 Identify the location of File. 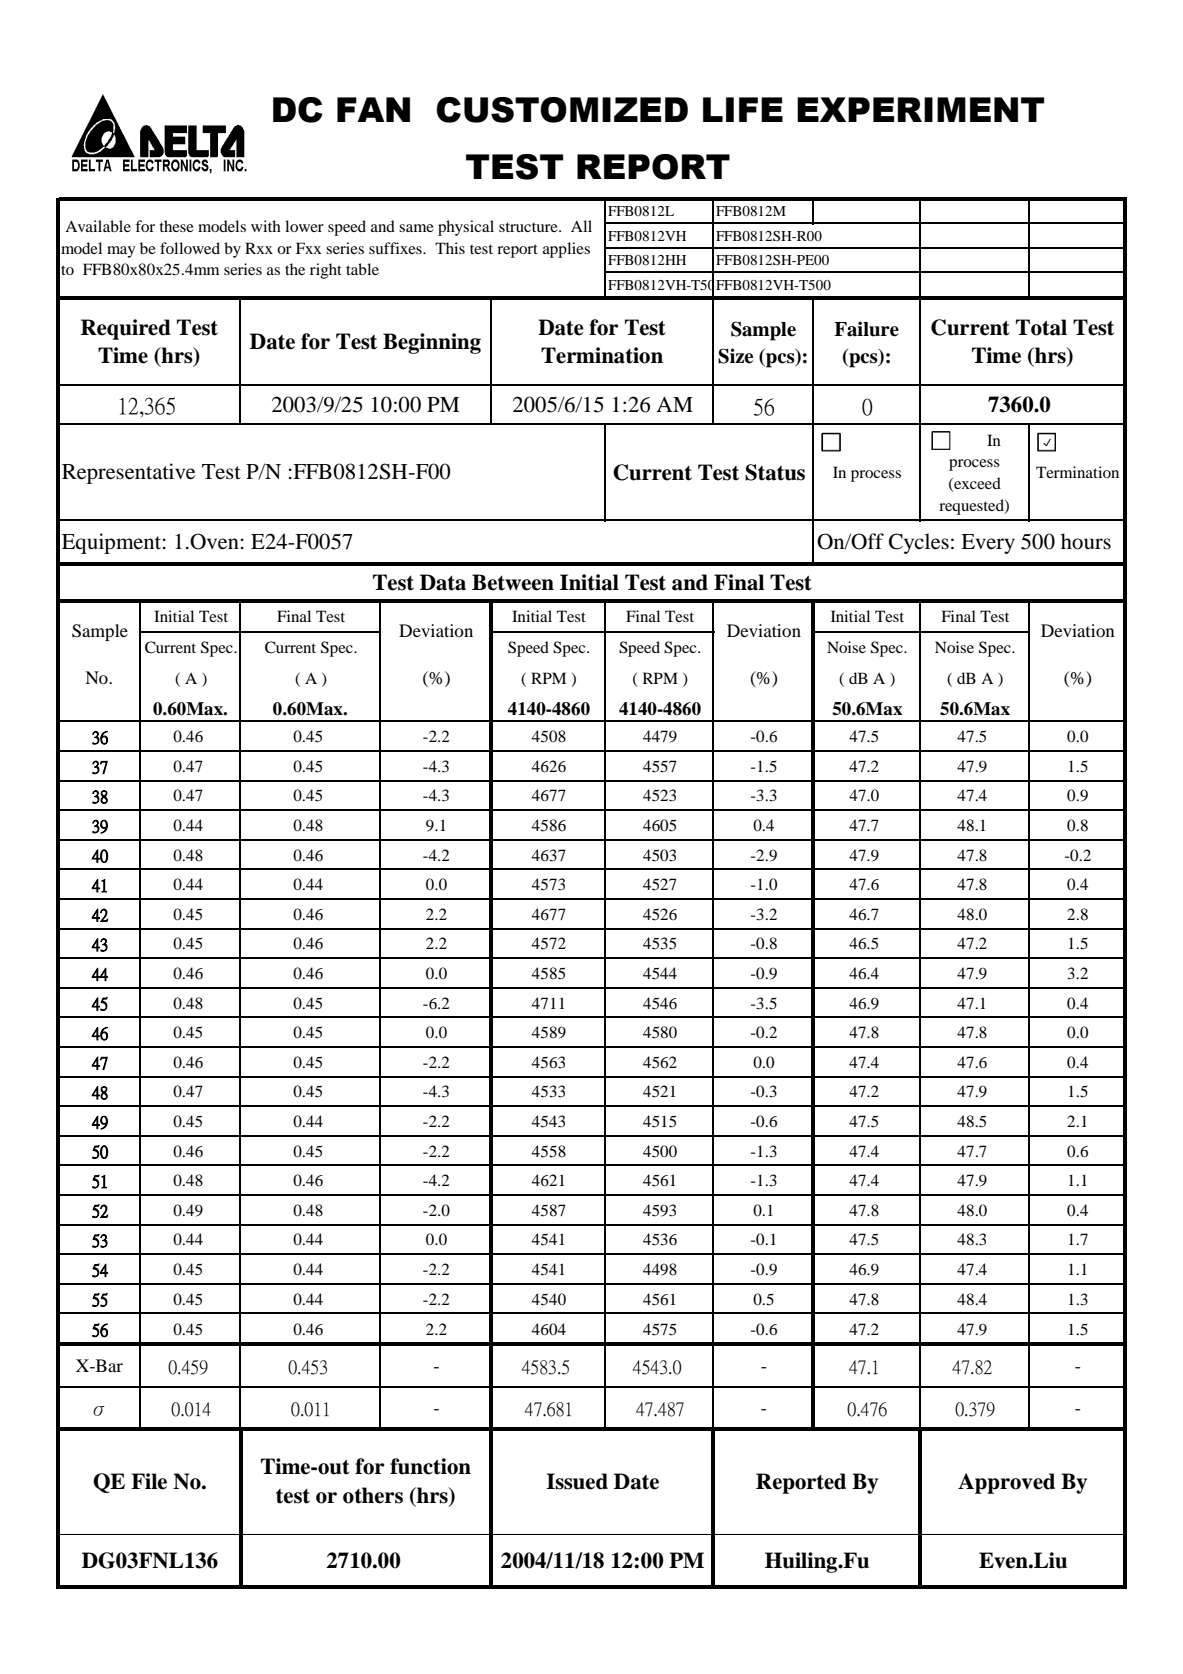
(149, 1481).
